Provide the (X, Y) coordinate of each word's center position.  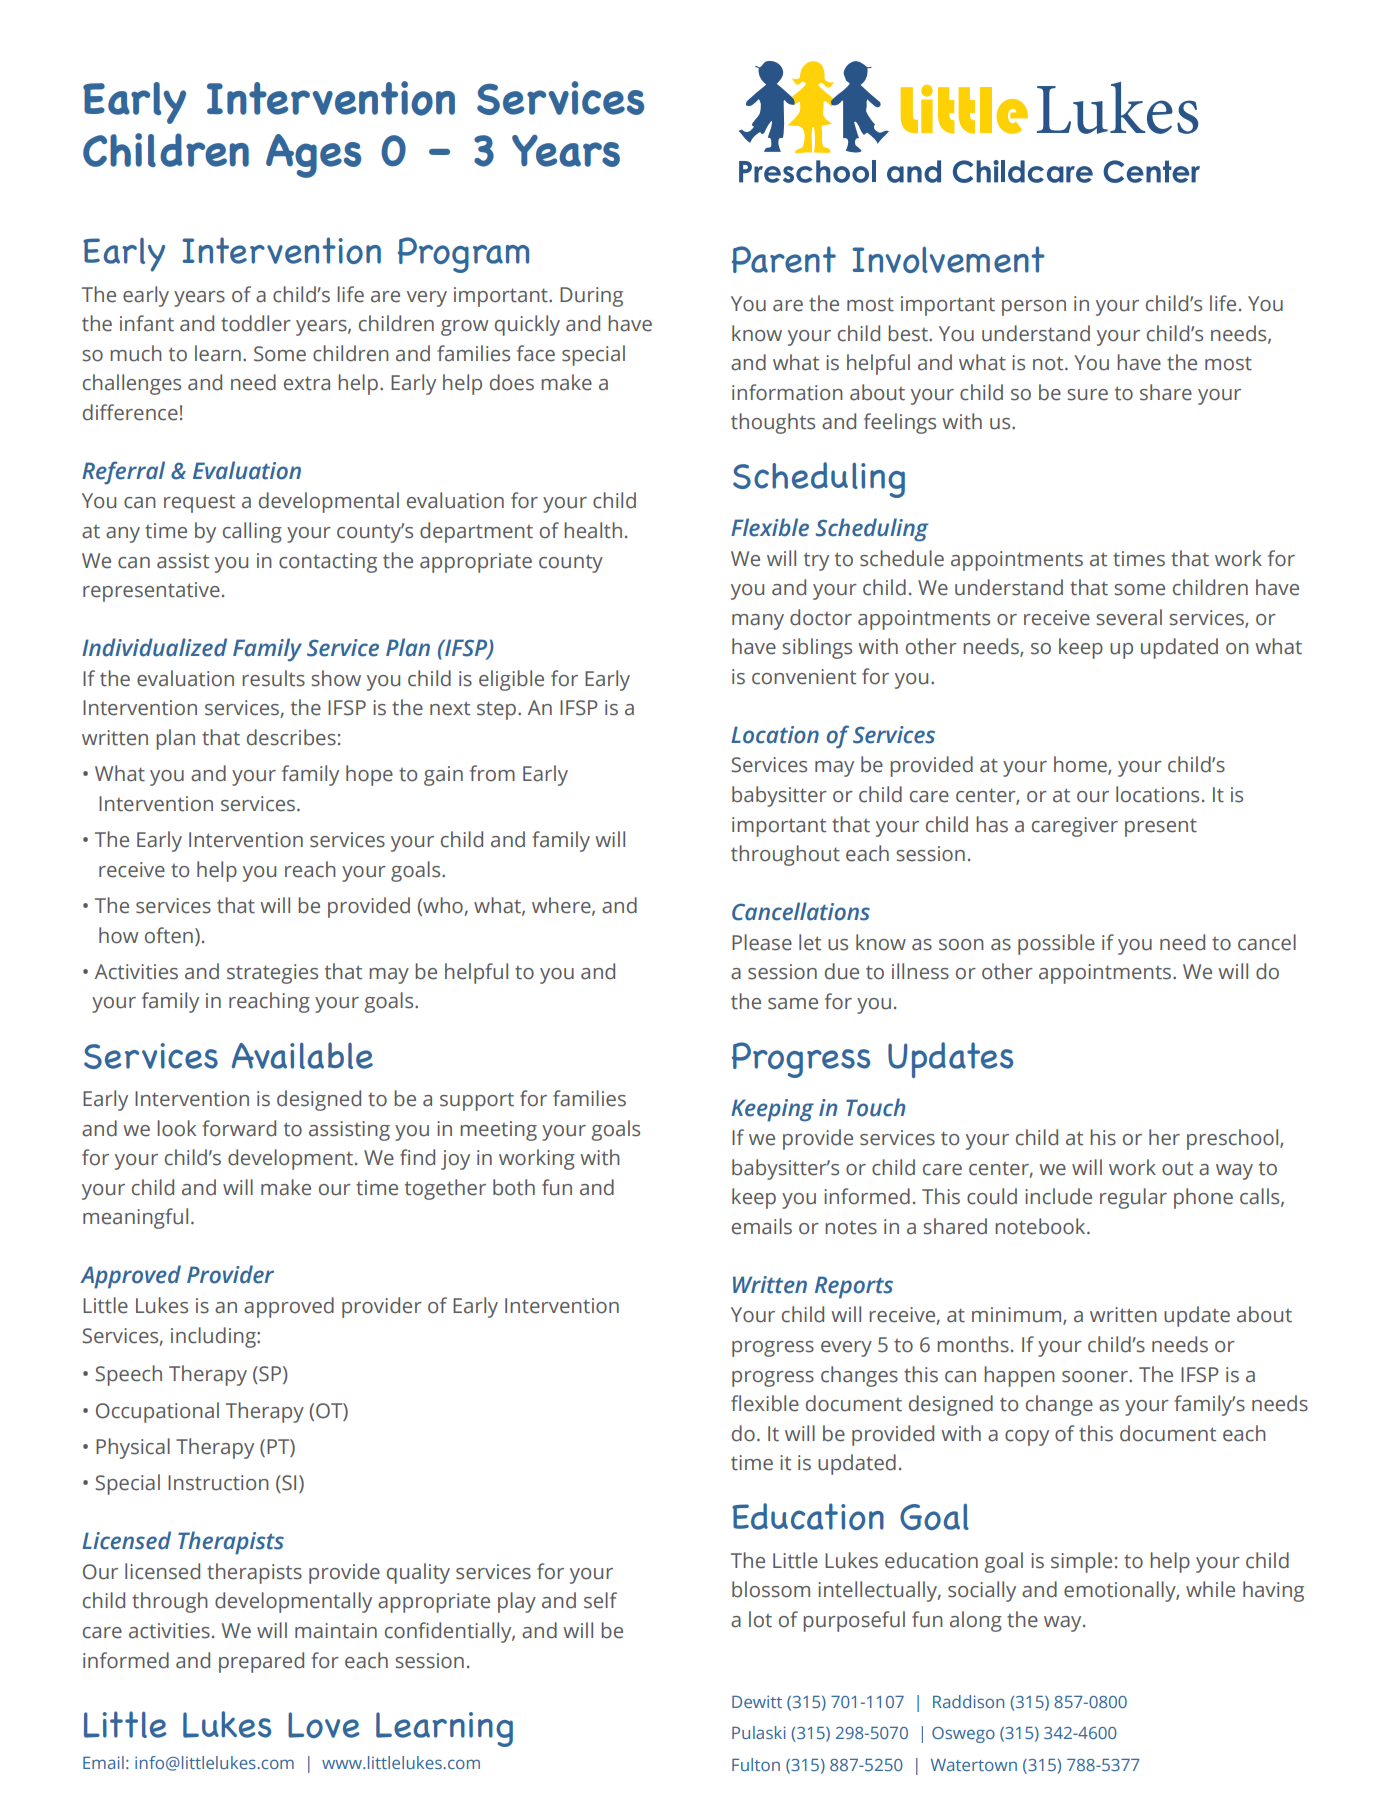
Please (762, 942)
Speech (128, 1375)
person (1034, 308)
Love (324, 1725)
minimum (1018, 1316)
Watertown (974, 1765)
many (758, 622)
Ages (313, 156)
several (1129, 617)
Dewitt (757, 1701)
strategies (272, 974)
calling (252, 532)
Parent (784, 259)
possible (1056, 944)
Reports (854, 1287)
